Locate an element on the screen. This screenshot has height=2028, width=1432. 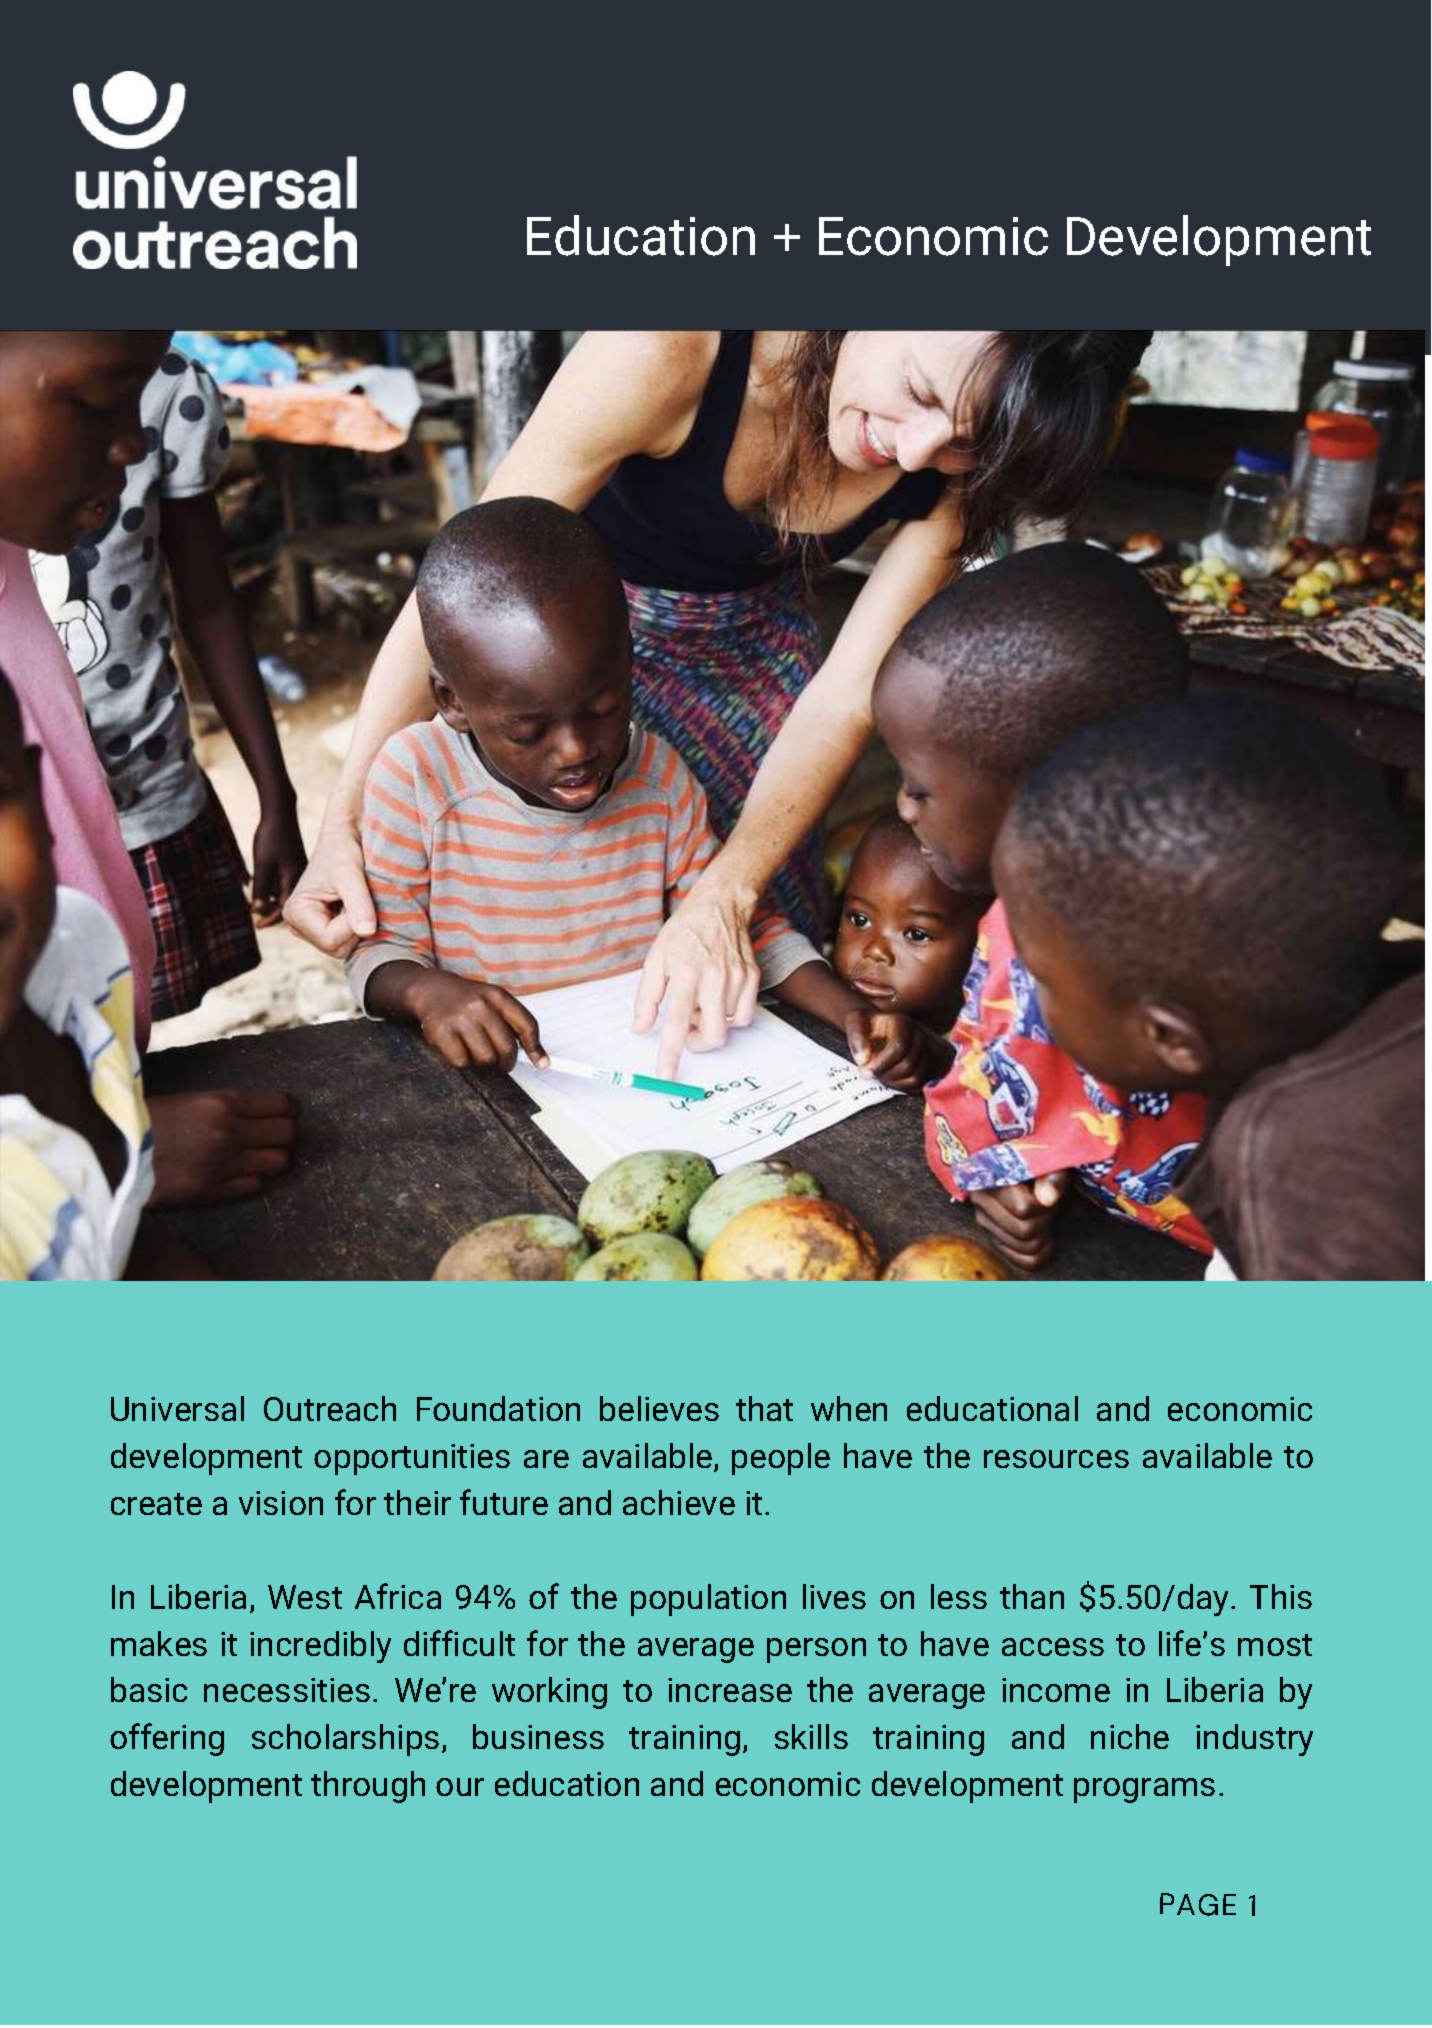
programs is located at coordinates (1144, 1790).
